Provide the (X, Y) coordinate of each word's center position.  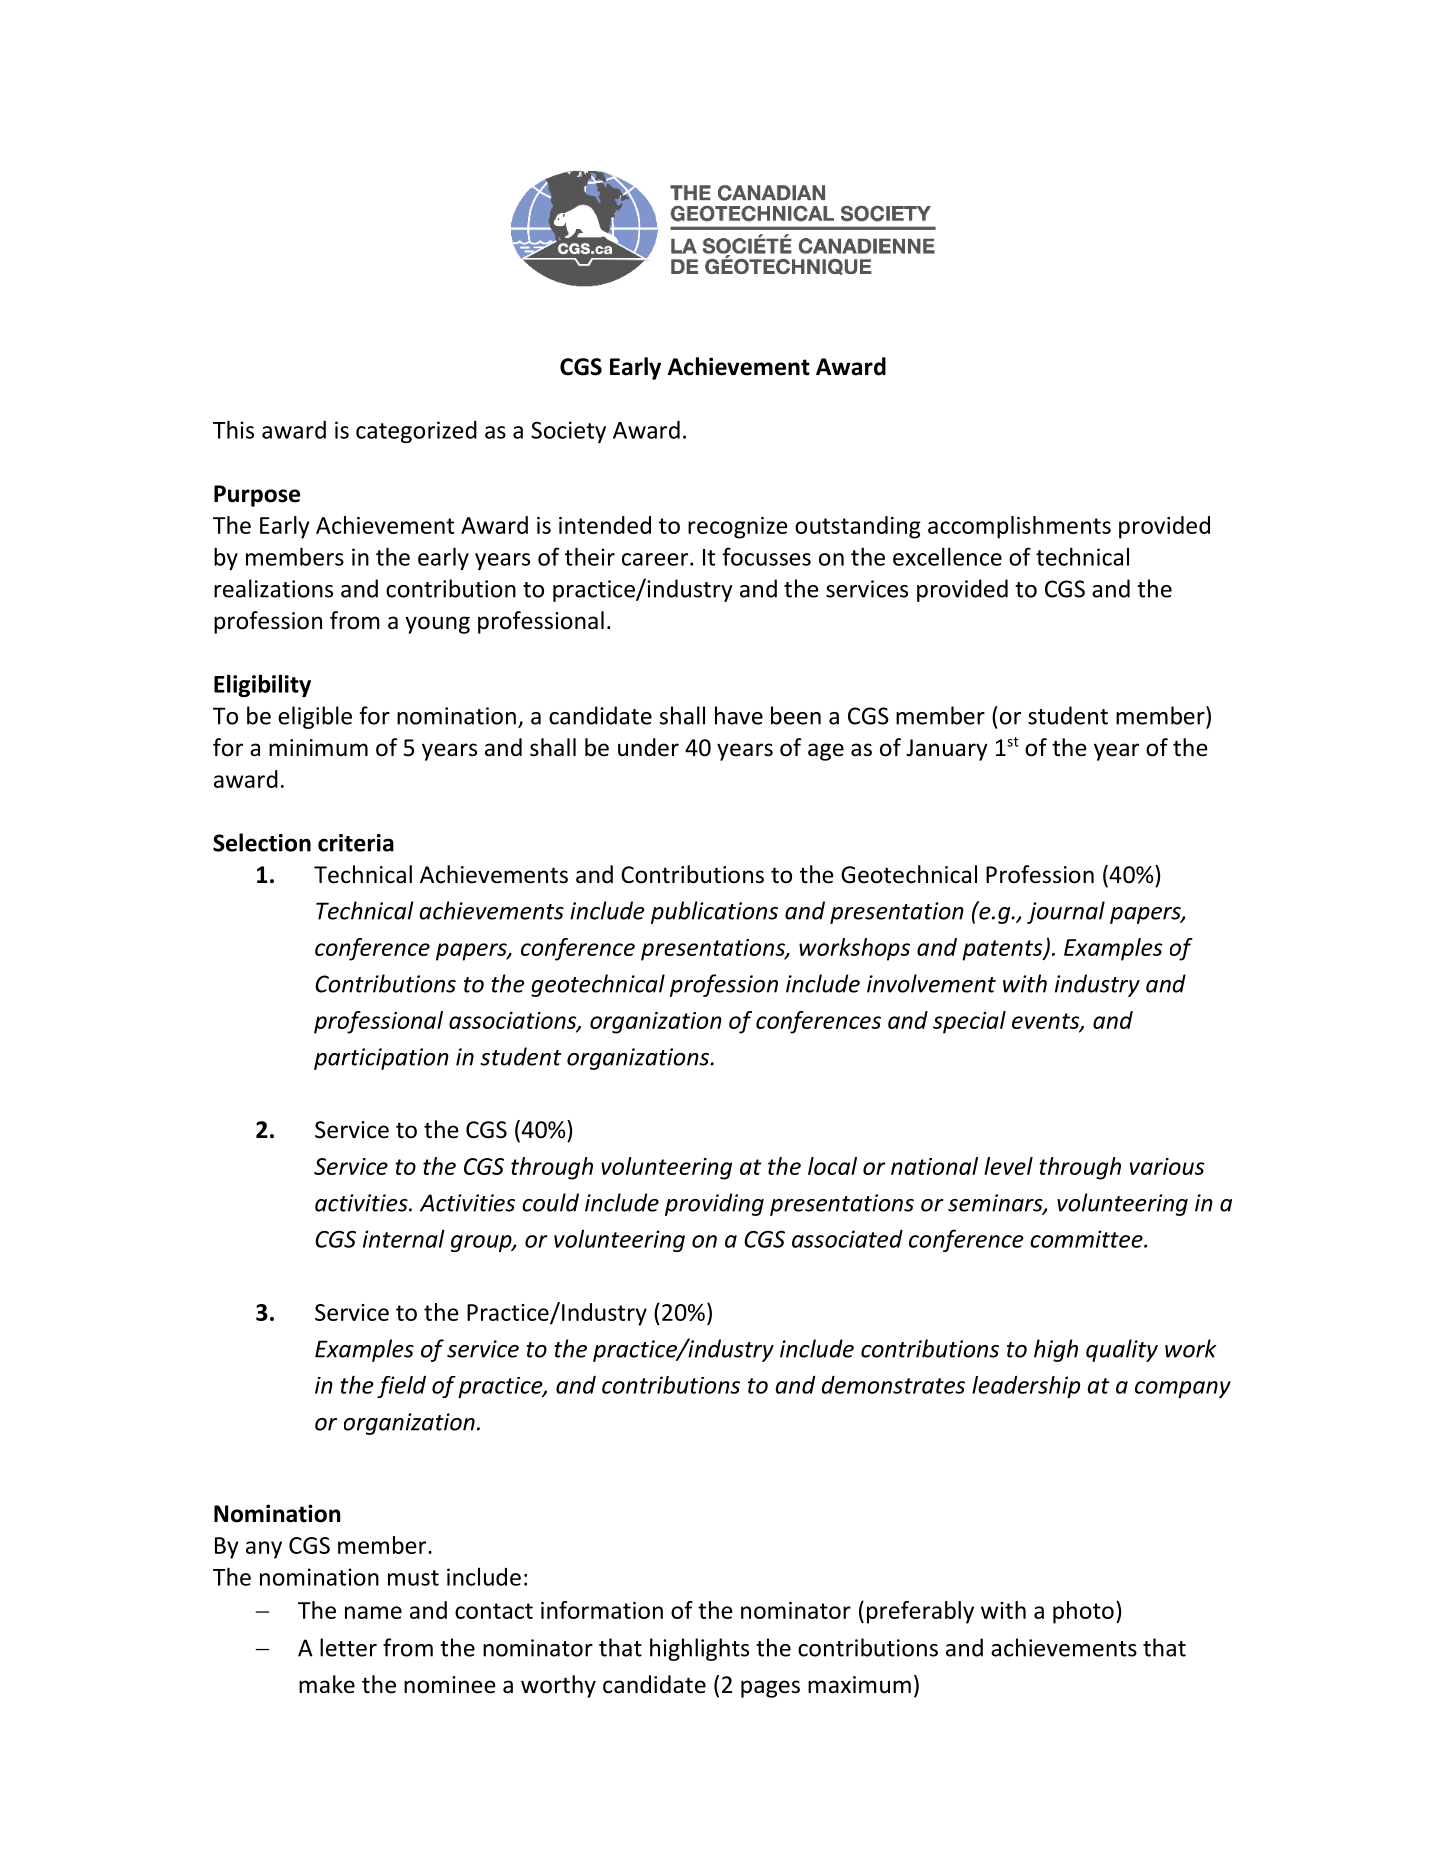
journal (1066, 912)
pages (770, 1689)
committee (1087, 1239)
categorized (416, 432)
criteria (356, 843)
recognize (738, 528)
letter (348, 1647)
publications (714, 912)
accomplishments (1019, 527)
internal (404, 1238)
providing (714, 1204)
